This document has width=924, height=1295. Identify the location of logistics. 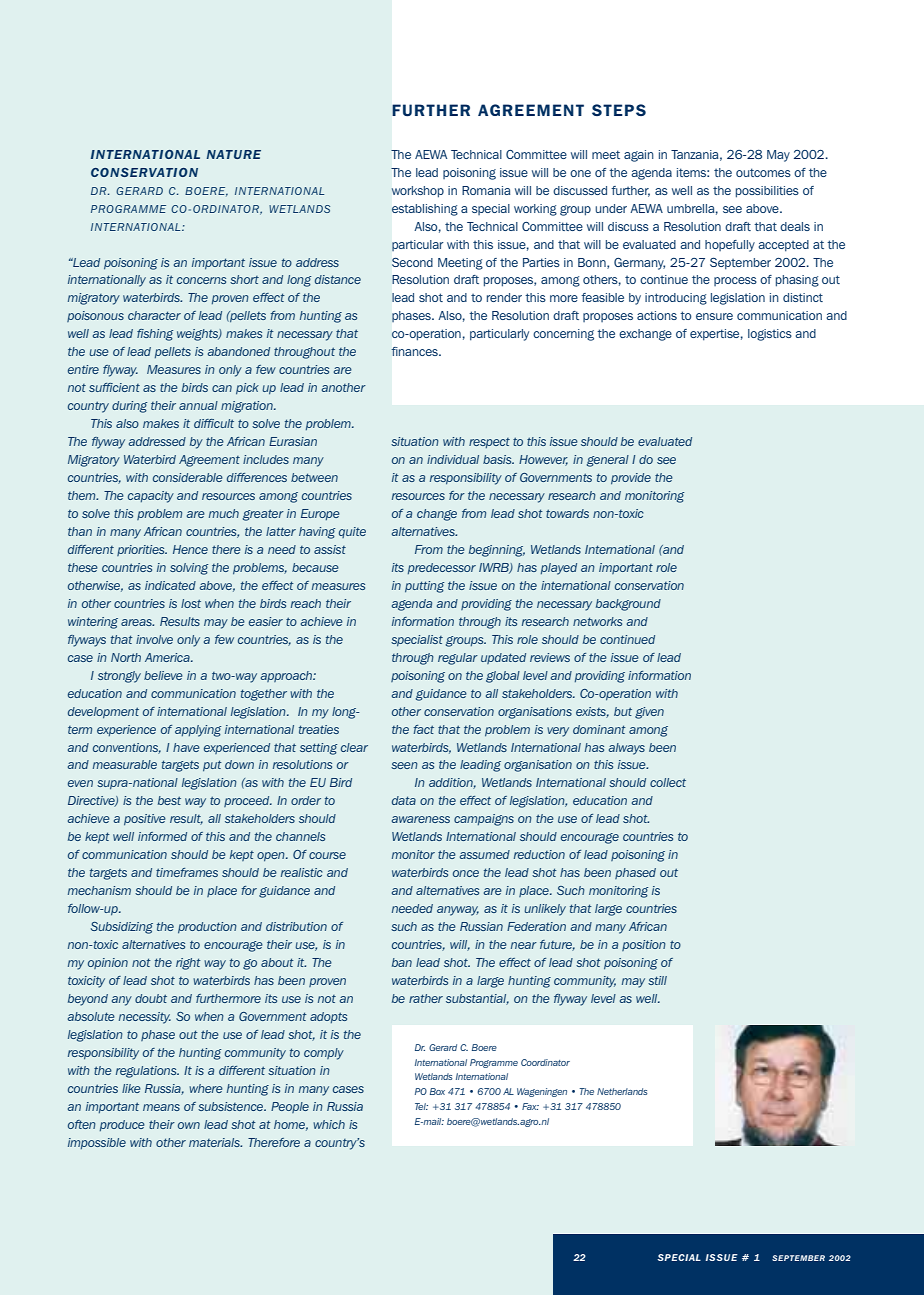
(770, 335).
